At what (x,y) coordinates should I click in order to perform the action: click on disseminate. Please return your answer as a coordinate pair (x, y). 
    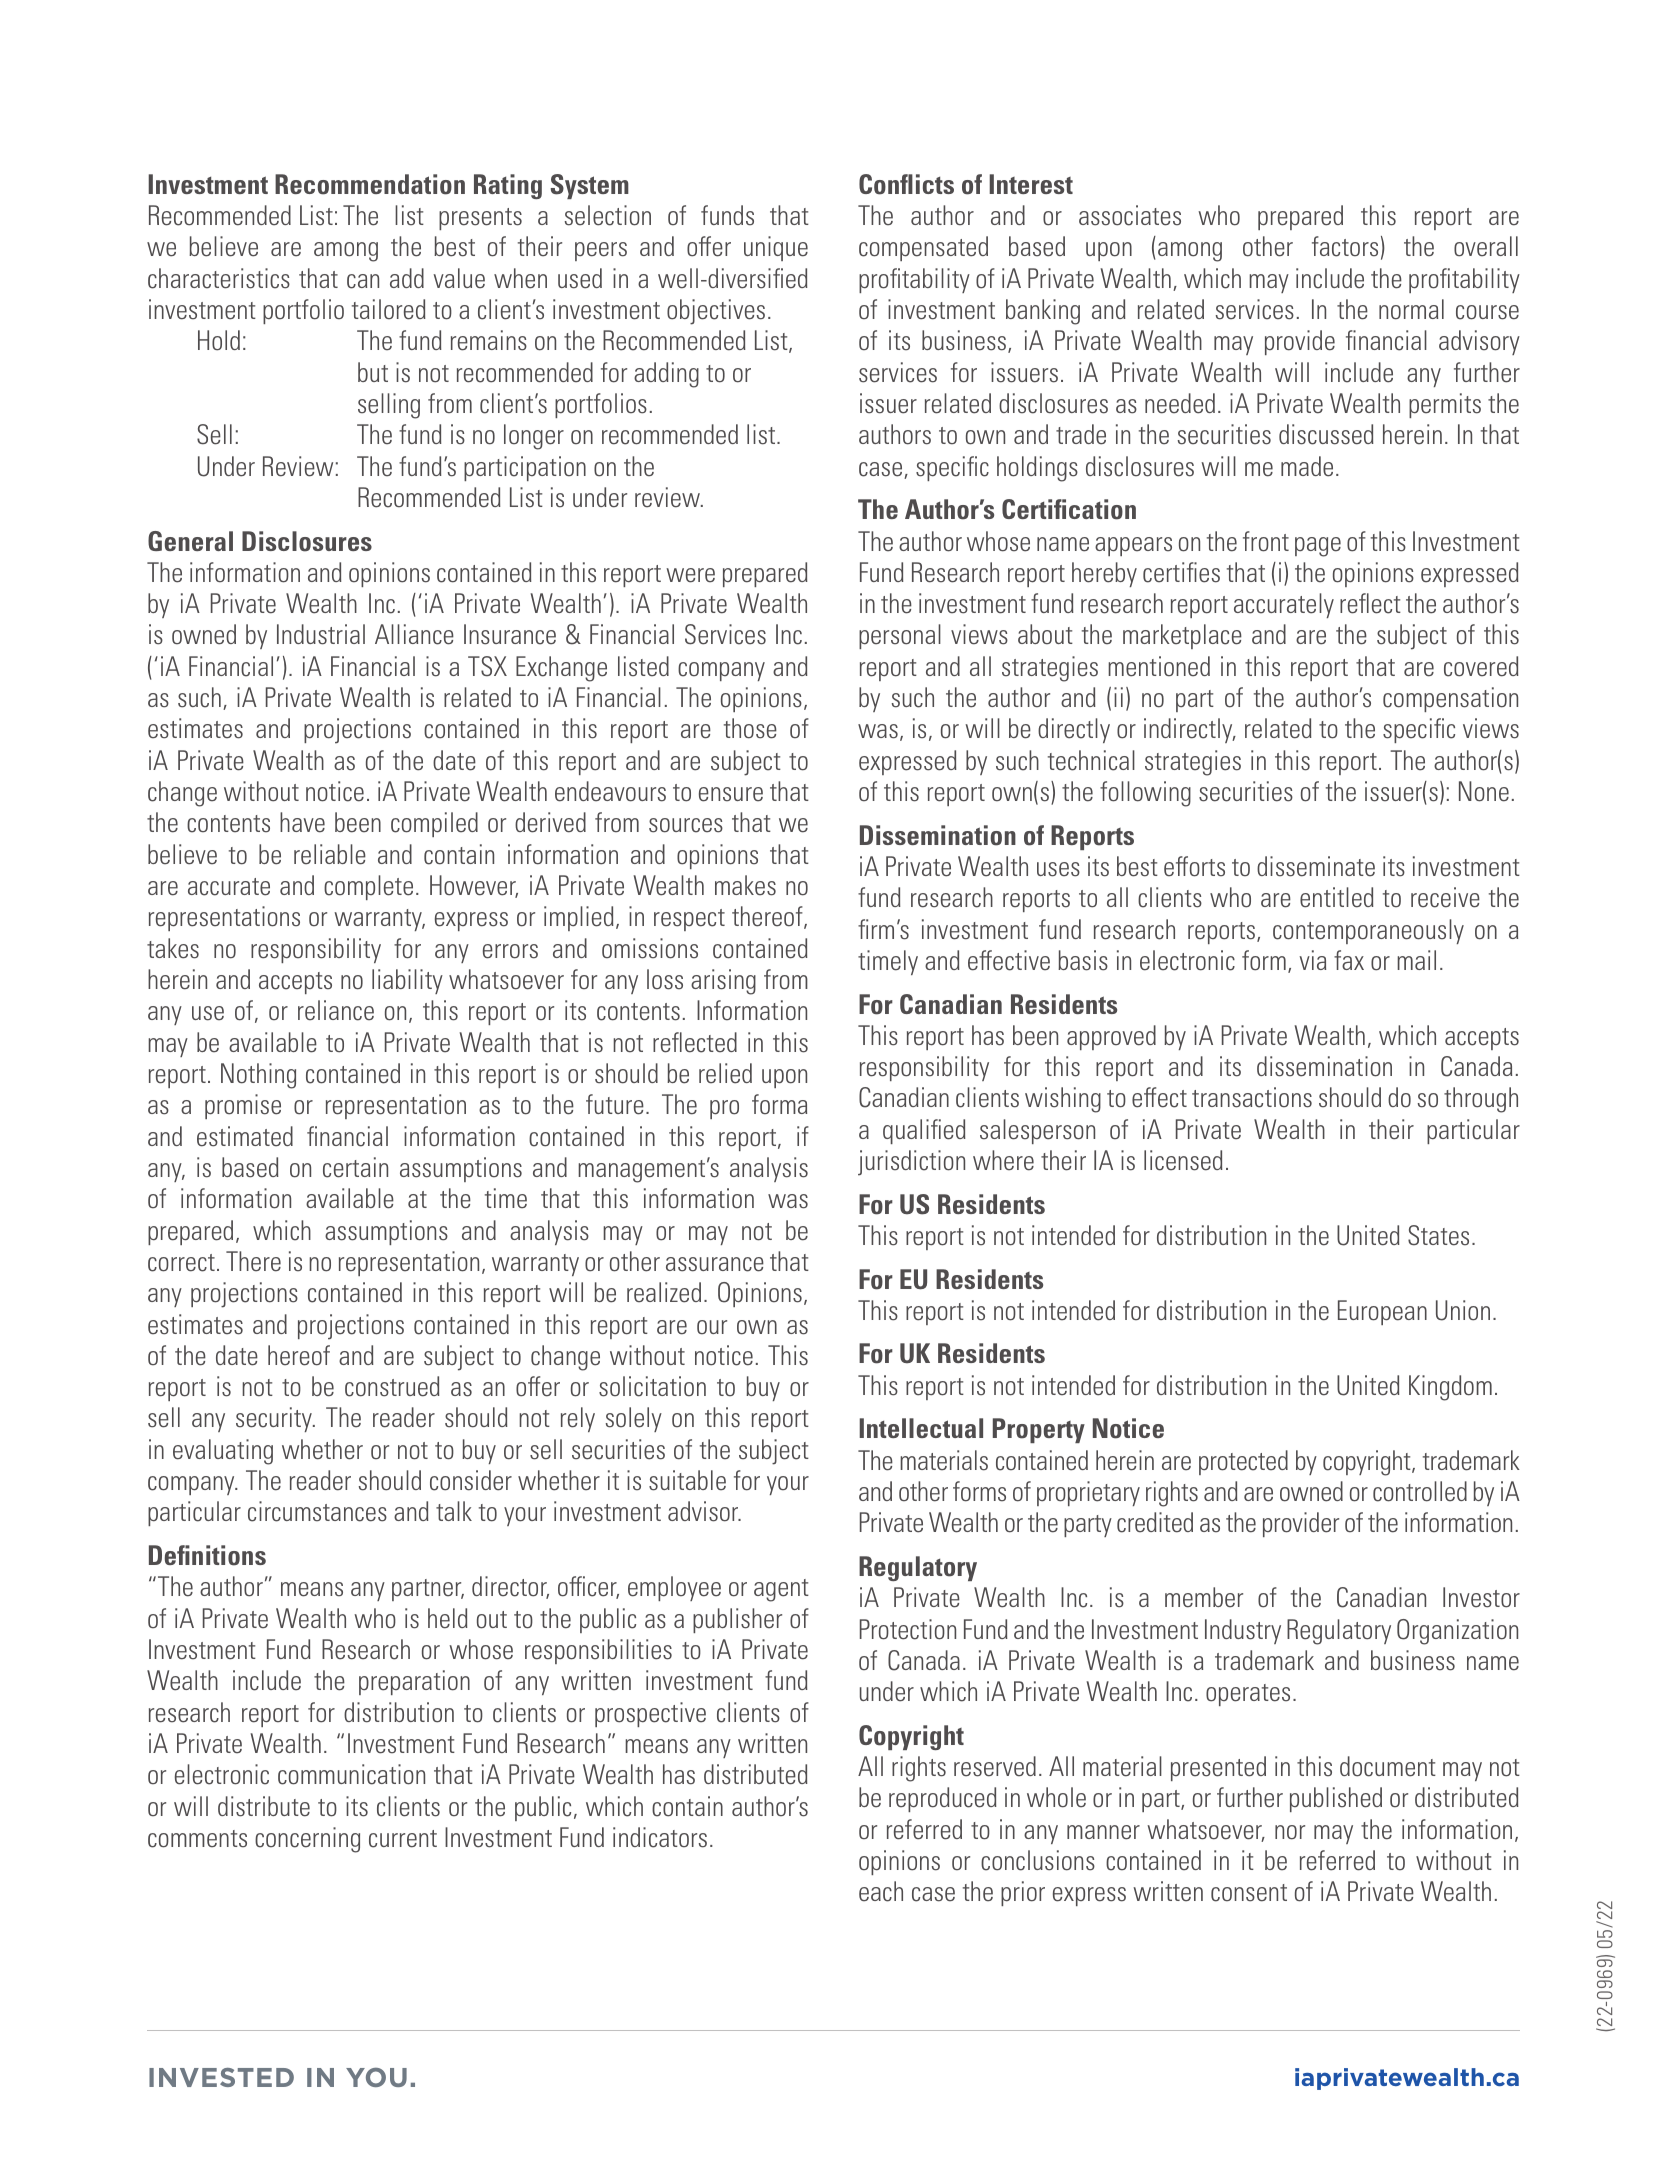
    Looking at the image, I should click on (1316, 866).
